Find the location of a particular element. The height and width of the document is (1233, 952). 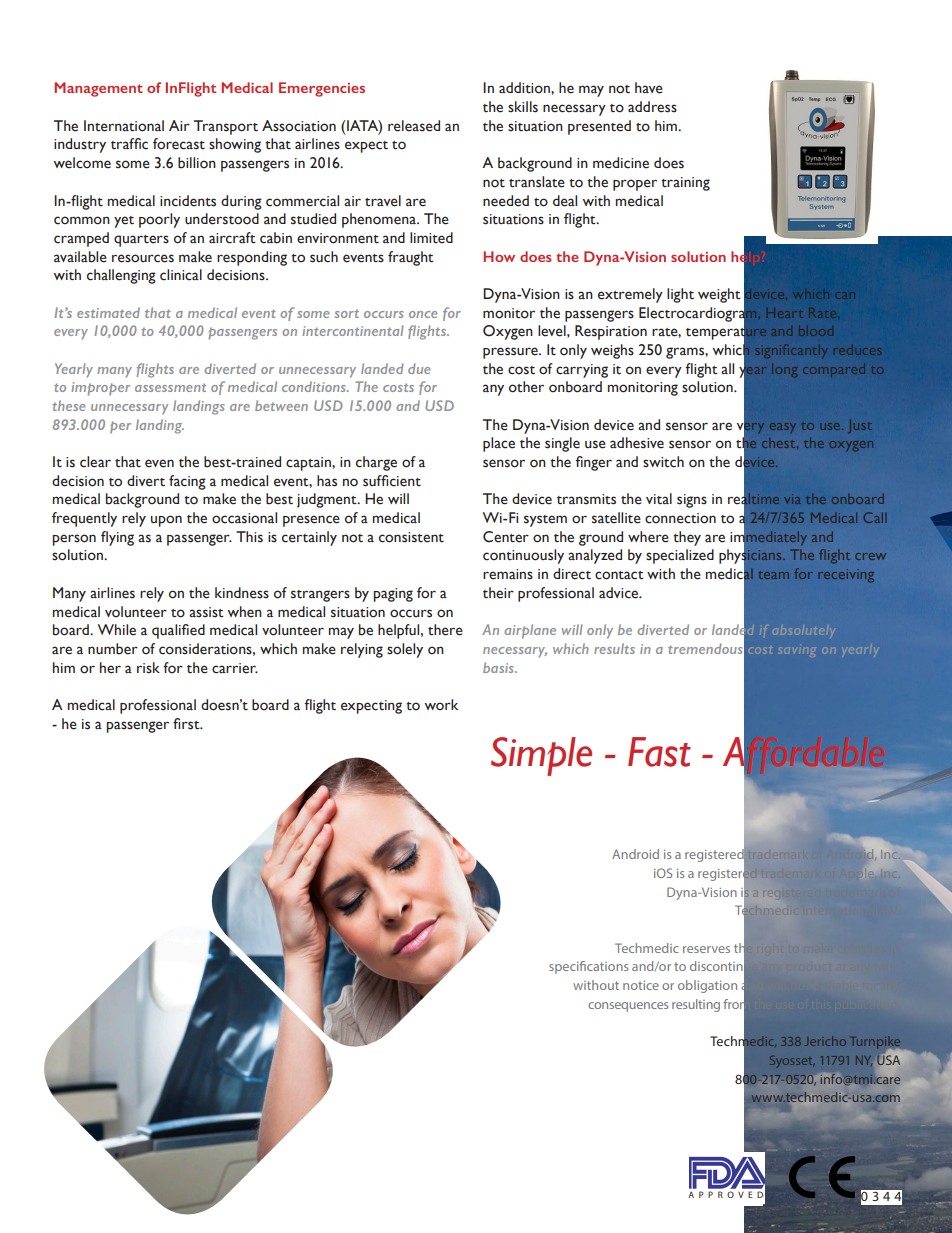

specifications is located at coordinates (588, 967).
